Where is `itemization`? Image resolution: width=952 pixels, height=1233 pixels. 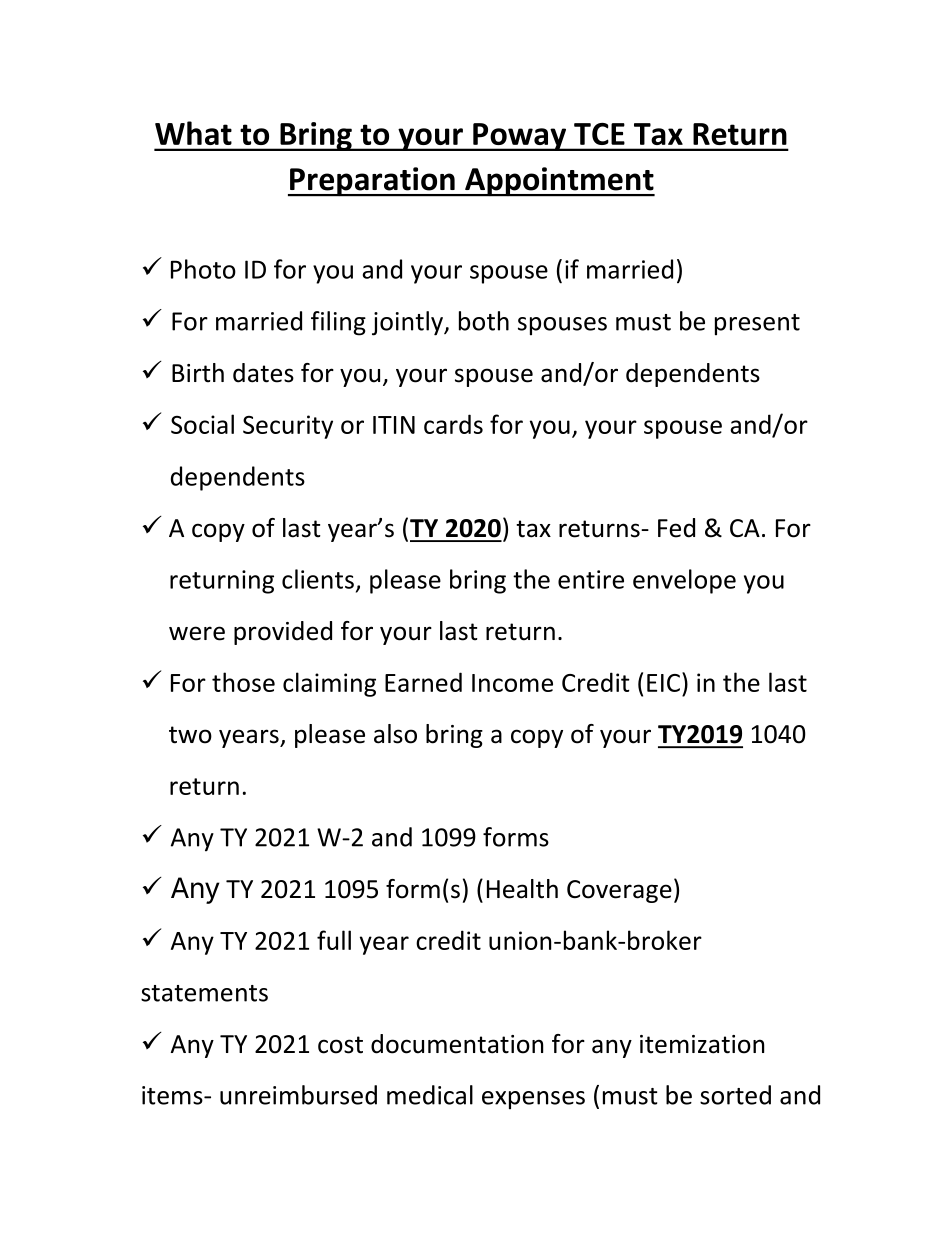 itemization is located at coordinates (702, 1044).
